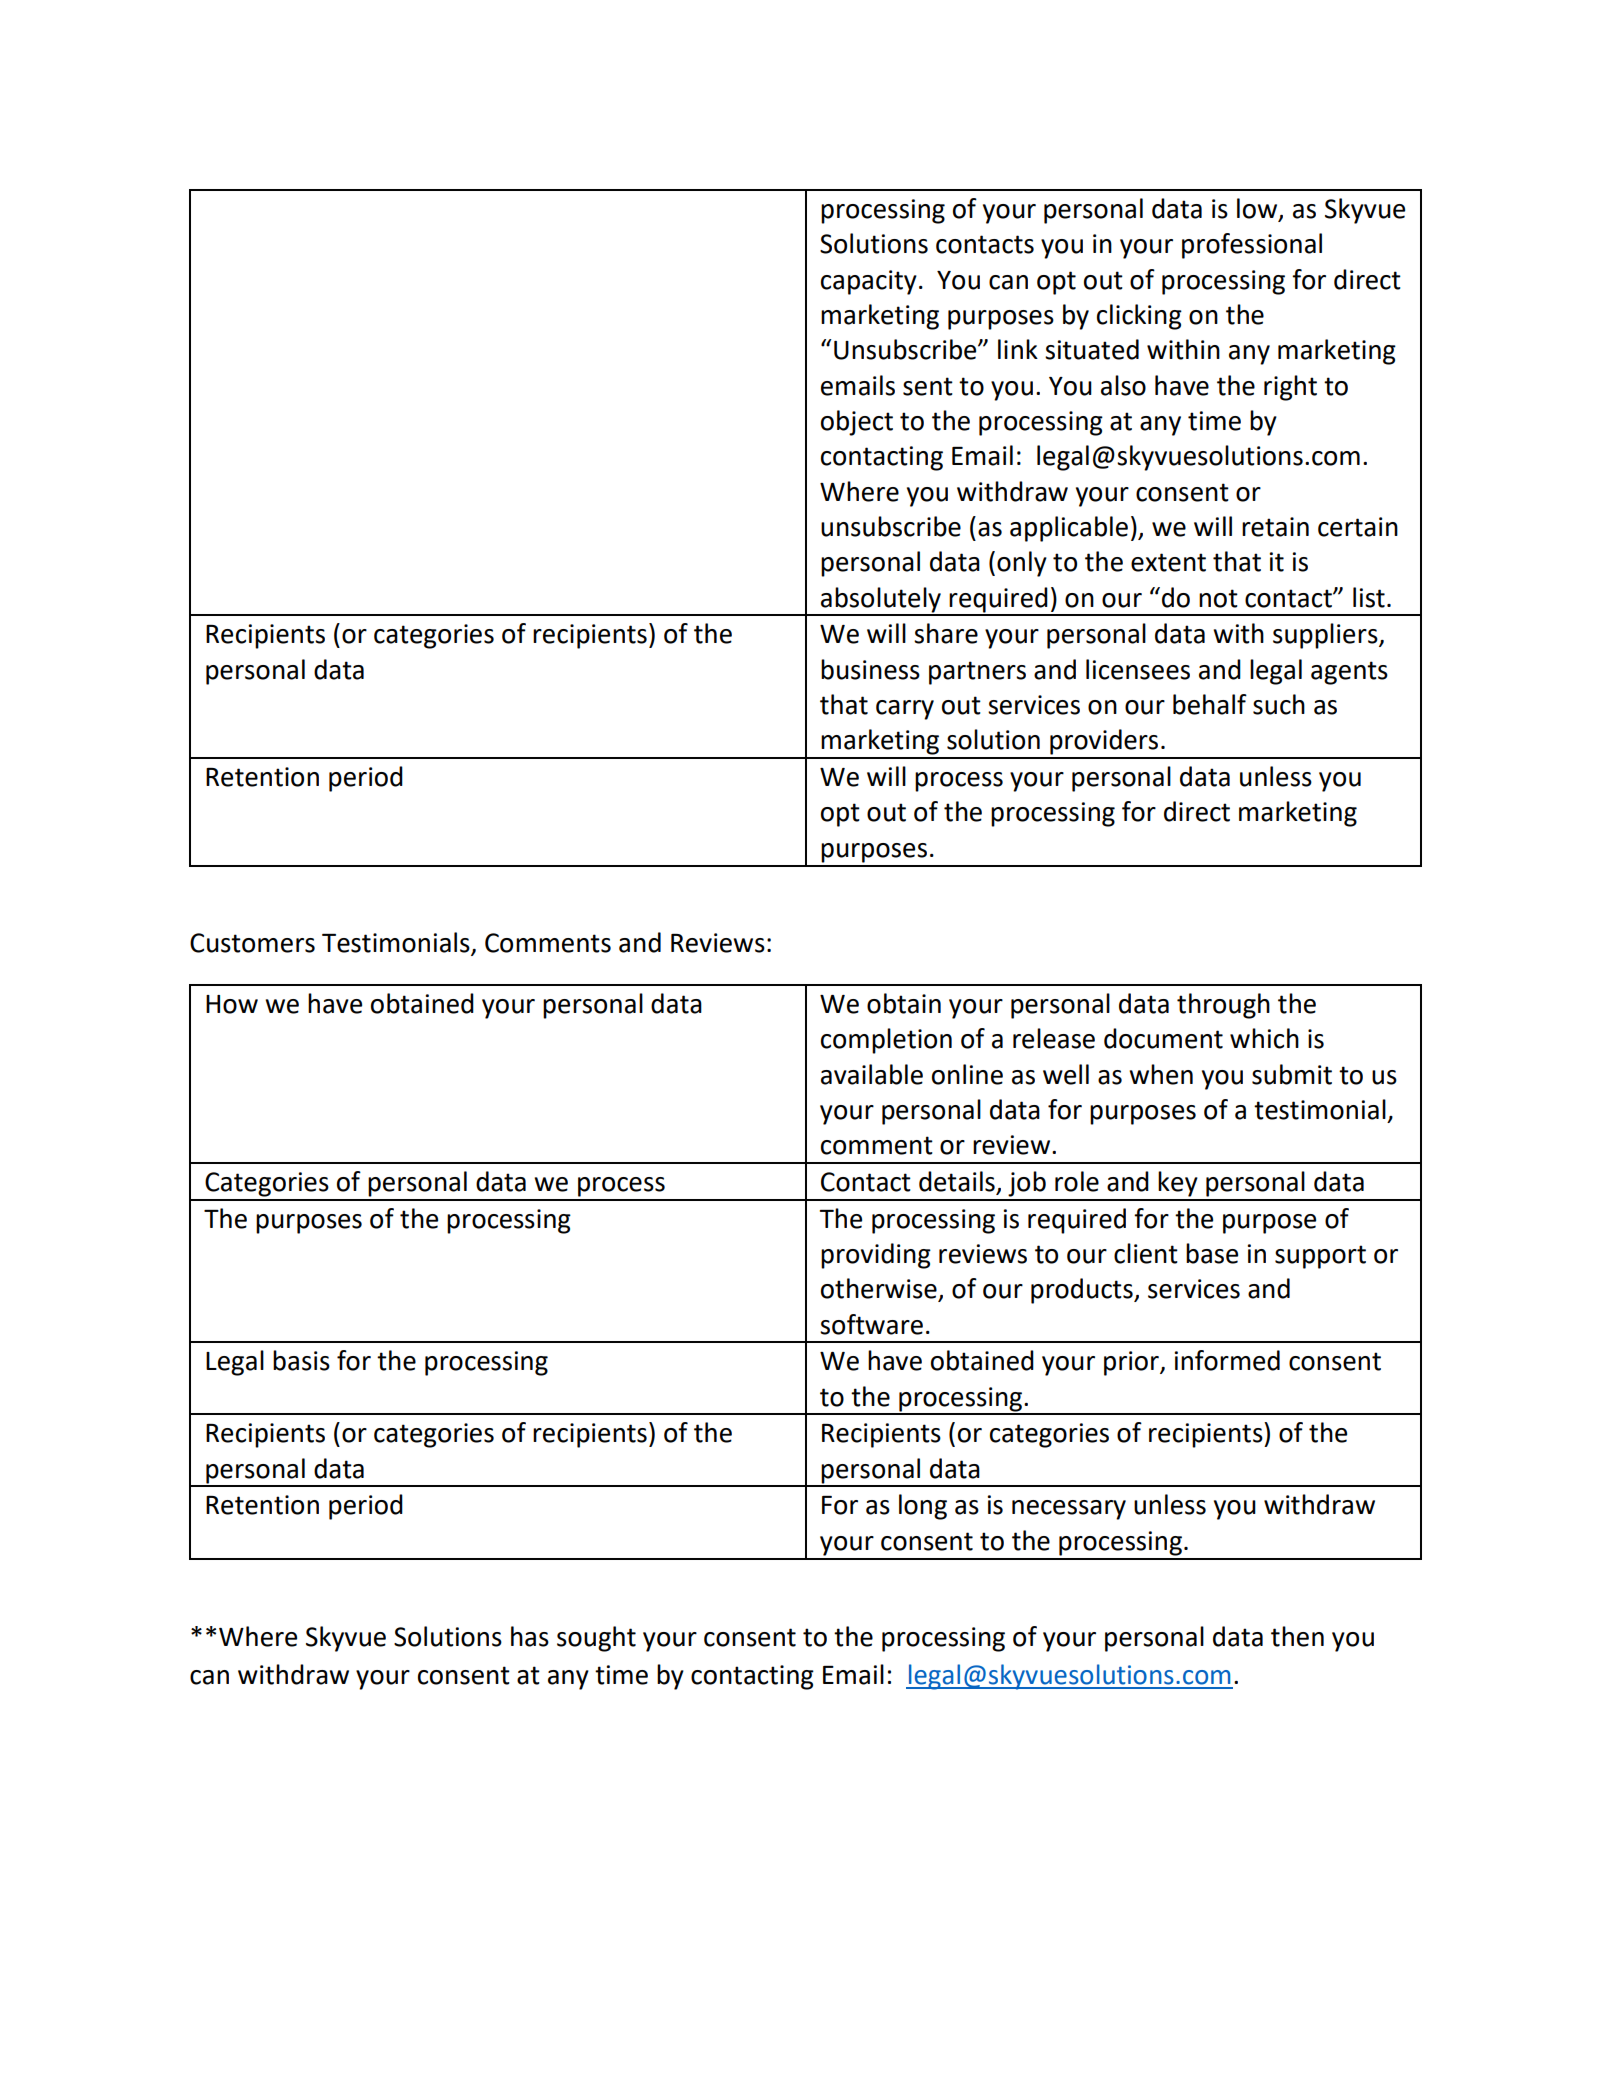 Image resolution: width=1611 pixels, height=2084 pixels. What do you see at coordinates (1223, 1006) in the screenshot?
I see `through` at bounding box center [1223, 1006].
